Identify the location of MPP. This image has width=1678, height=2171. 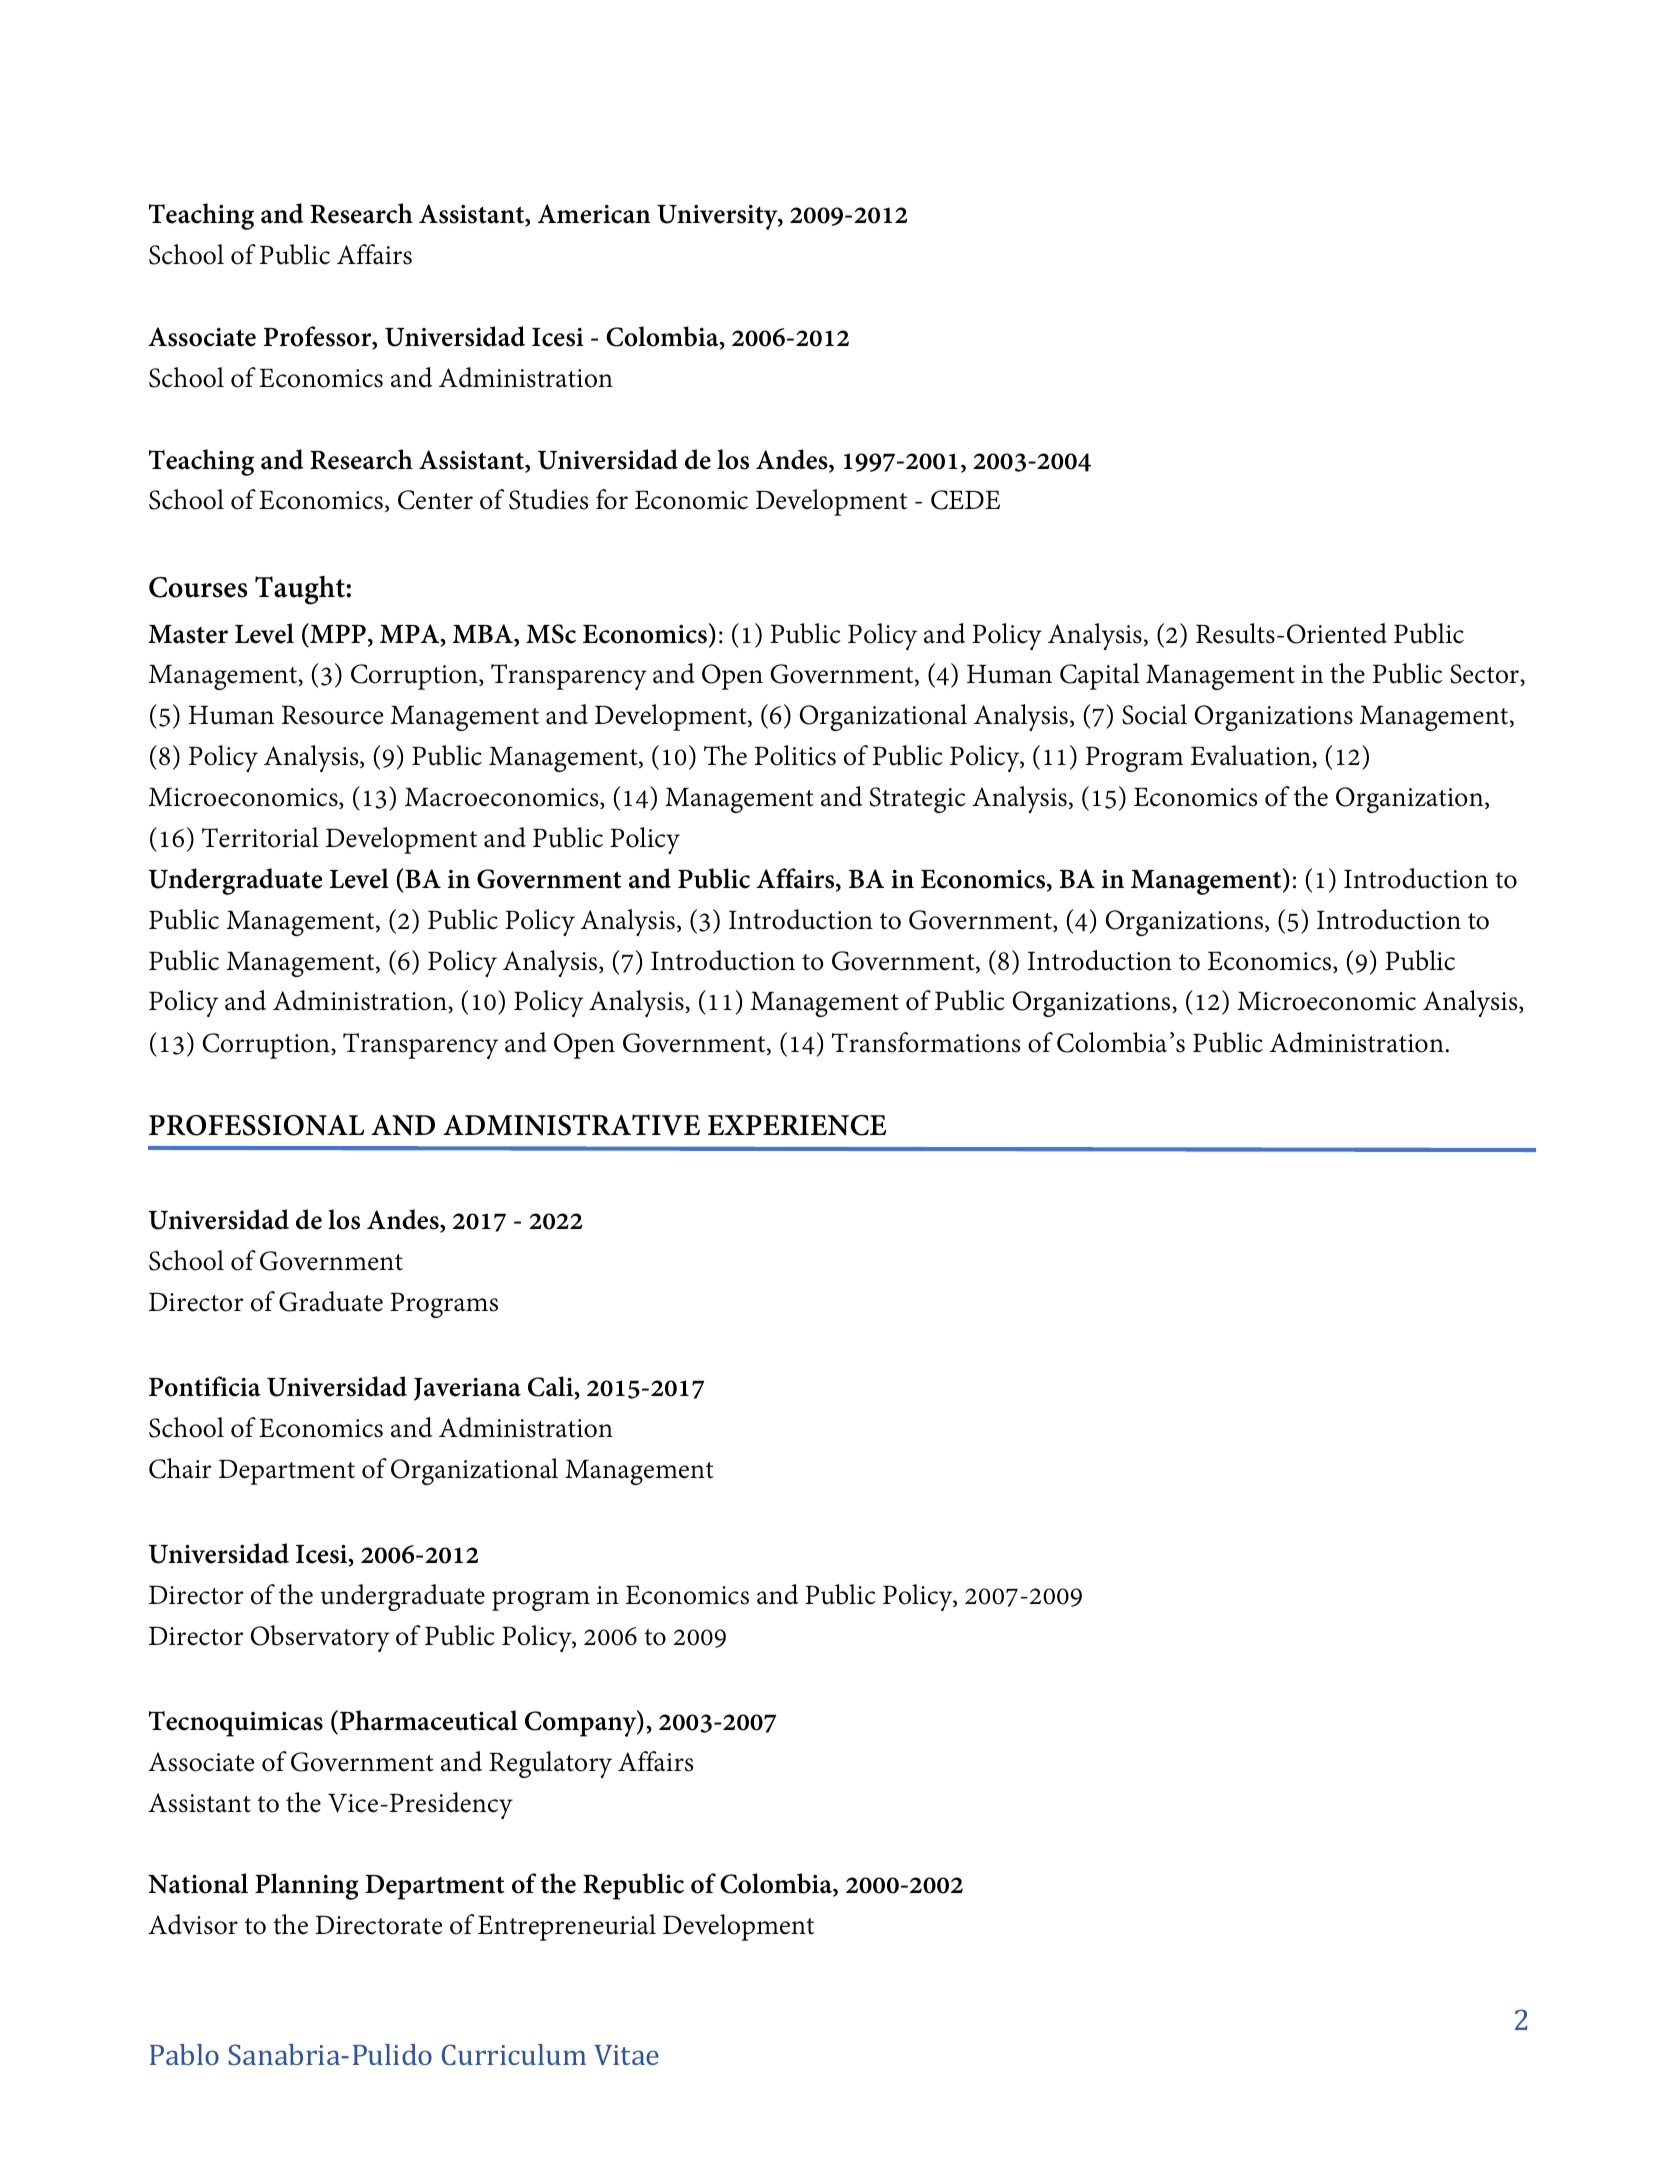
(337, 633).
